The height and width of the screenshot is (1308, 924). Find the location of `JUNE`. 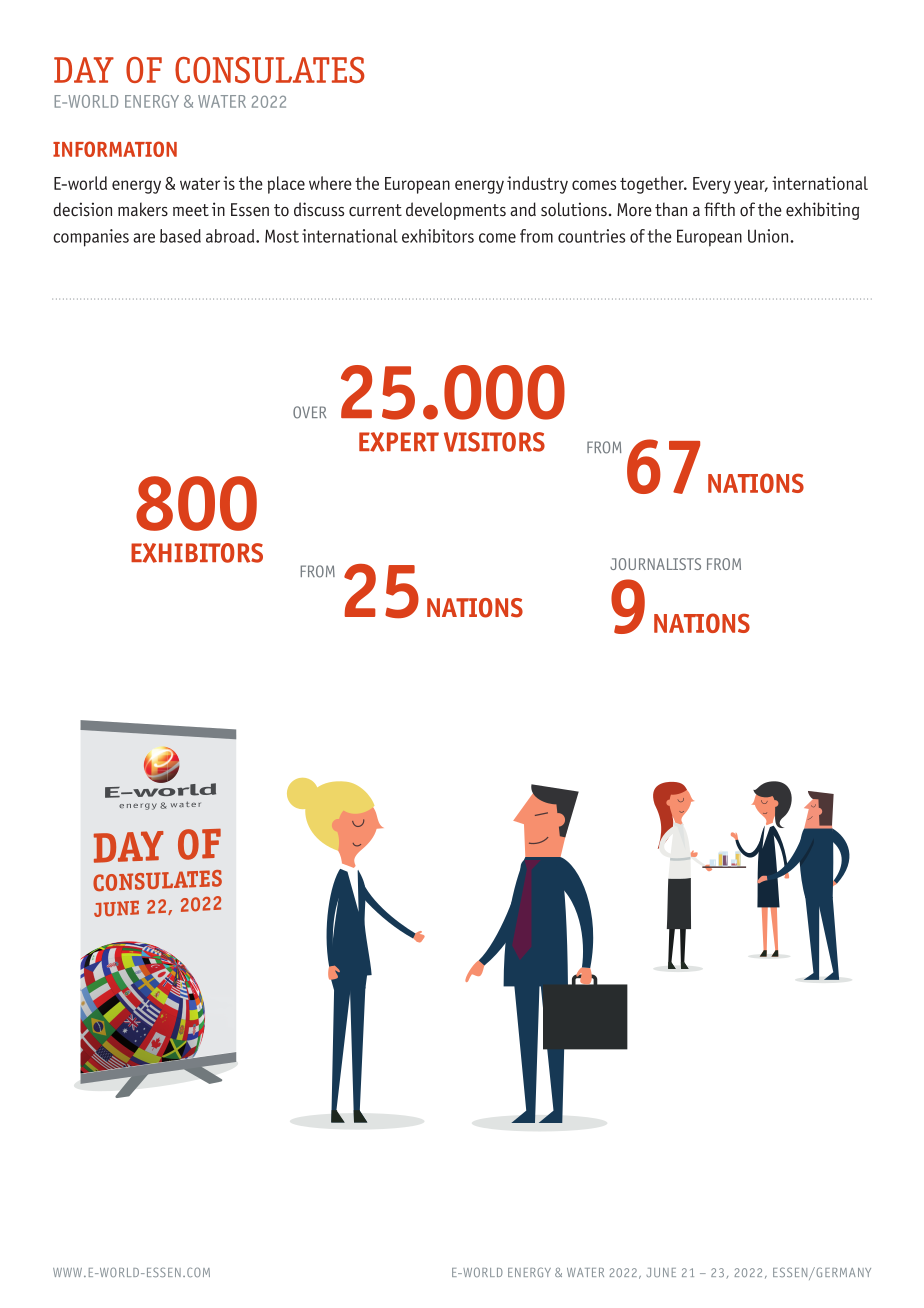

JUNE is located at coordinates (661, 1272).
